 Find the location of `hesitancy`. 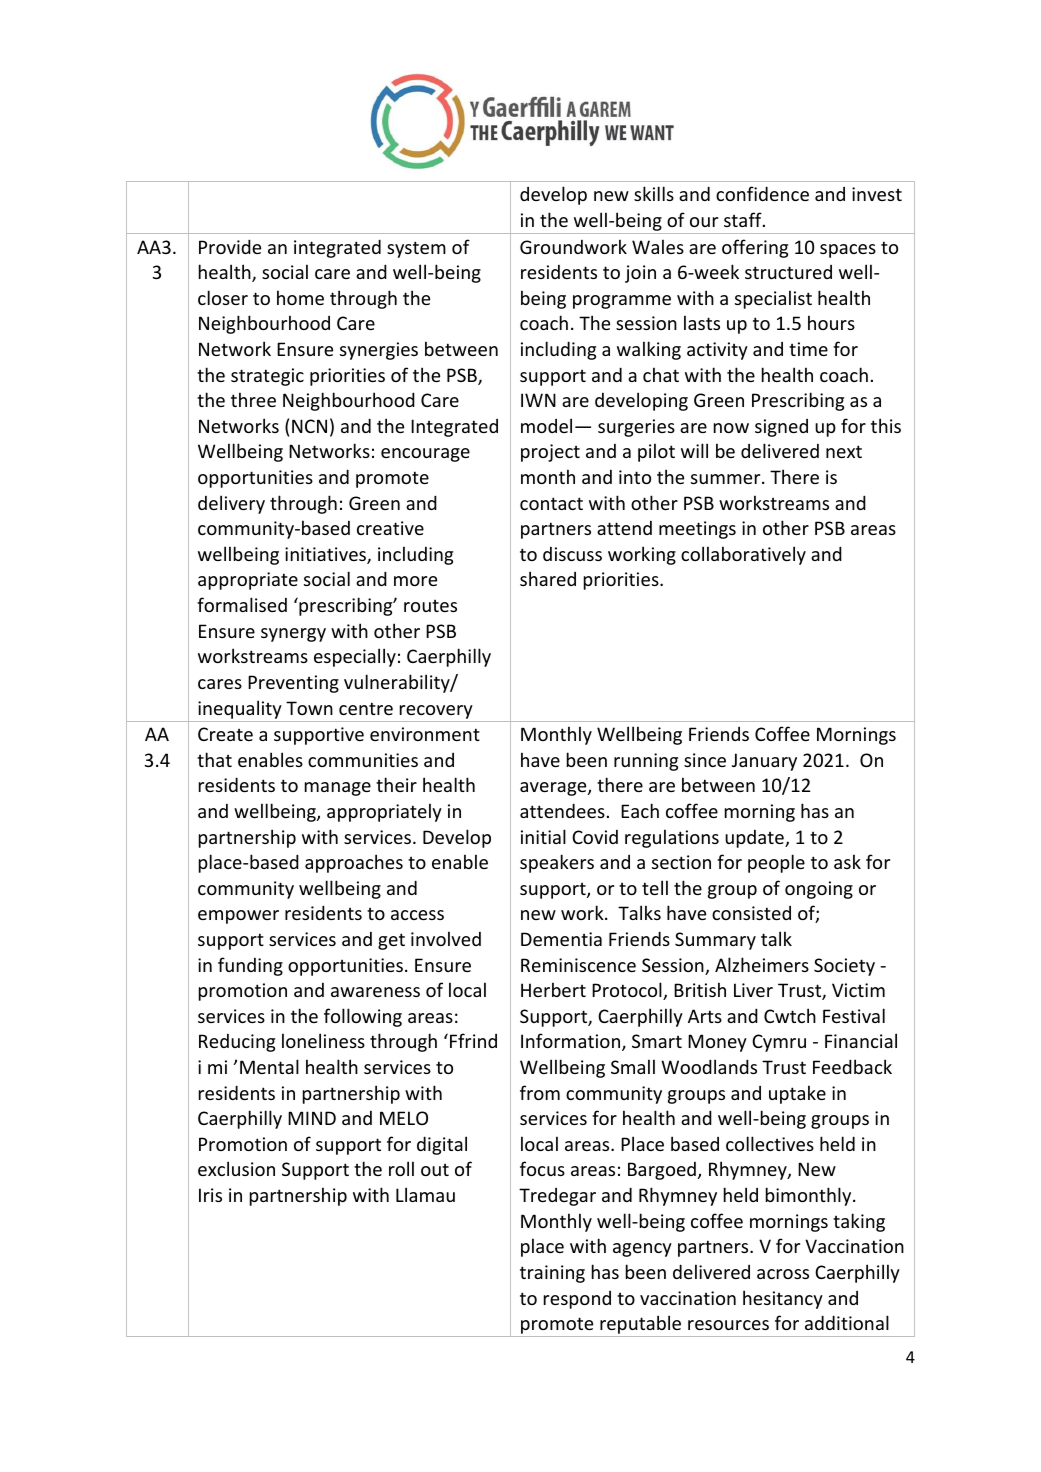

hesitancy is located at coordinates (783, 1299).
